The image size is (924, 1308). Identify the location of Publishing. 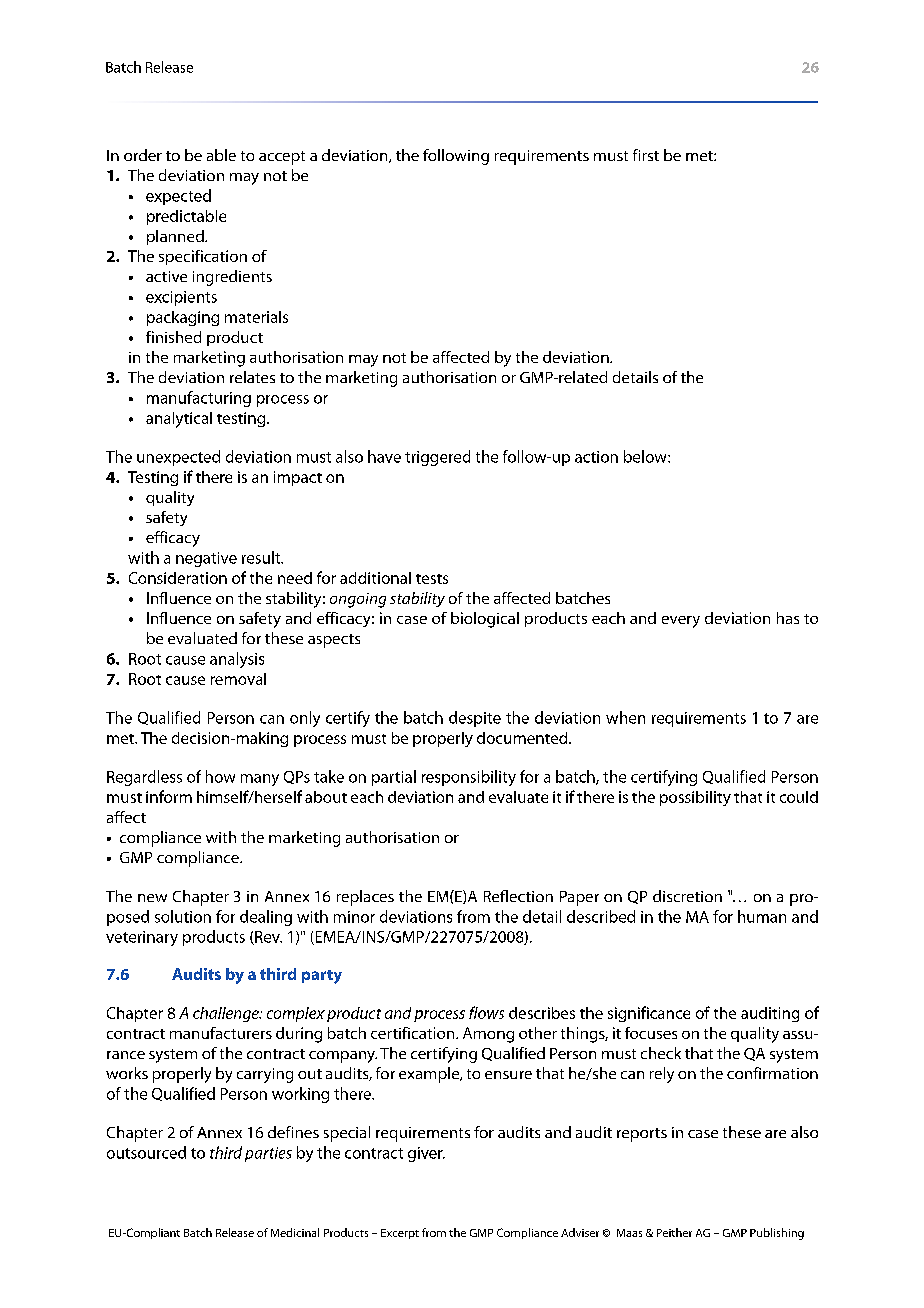
(777, 1234).
